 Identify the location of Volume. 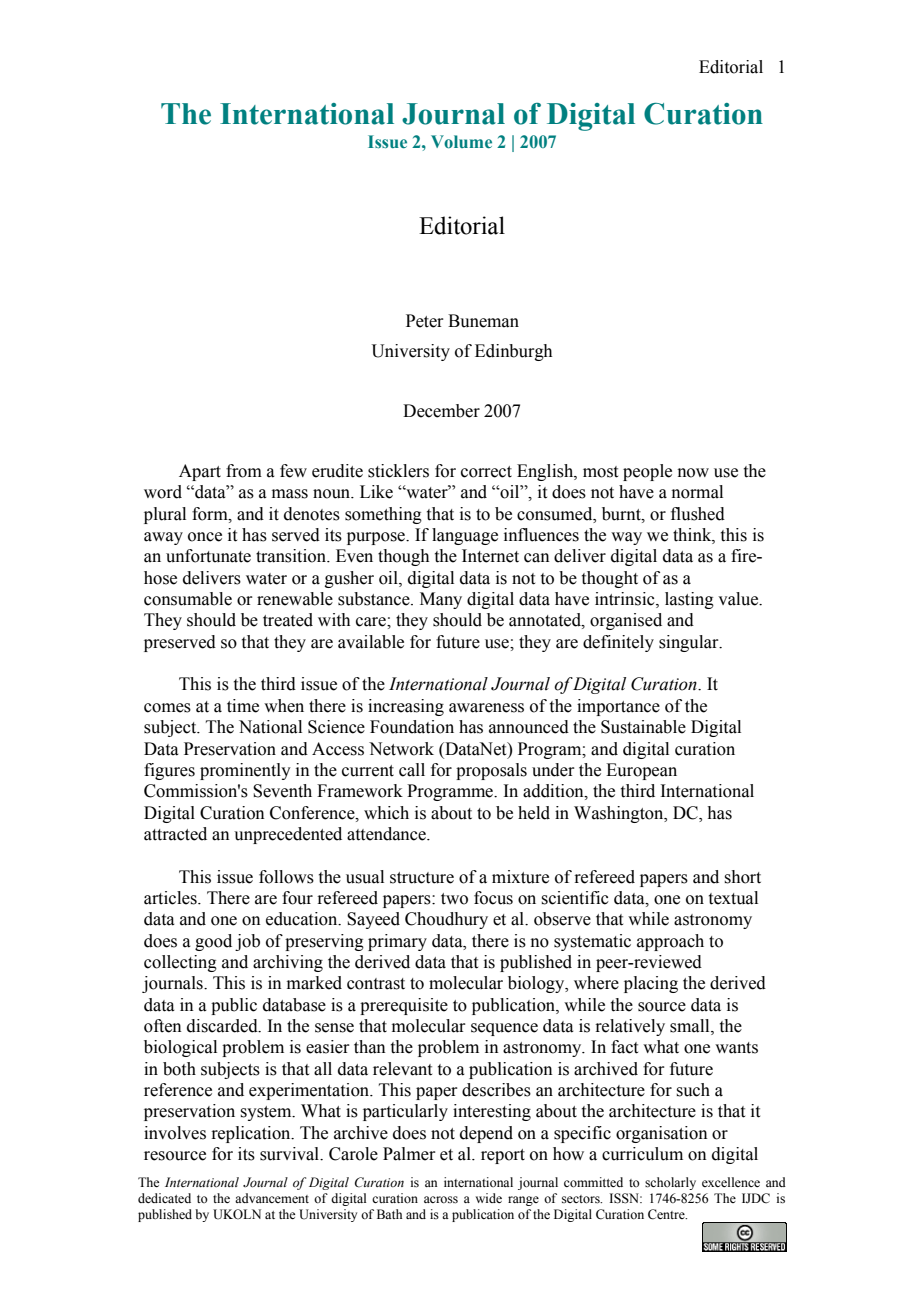
(461, 142).
